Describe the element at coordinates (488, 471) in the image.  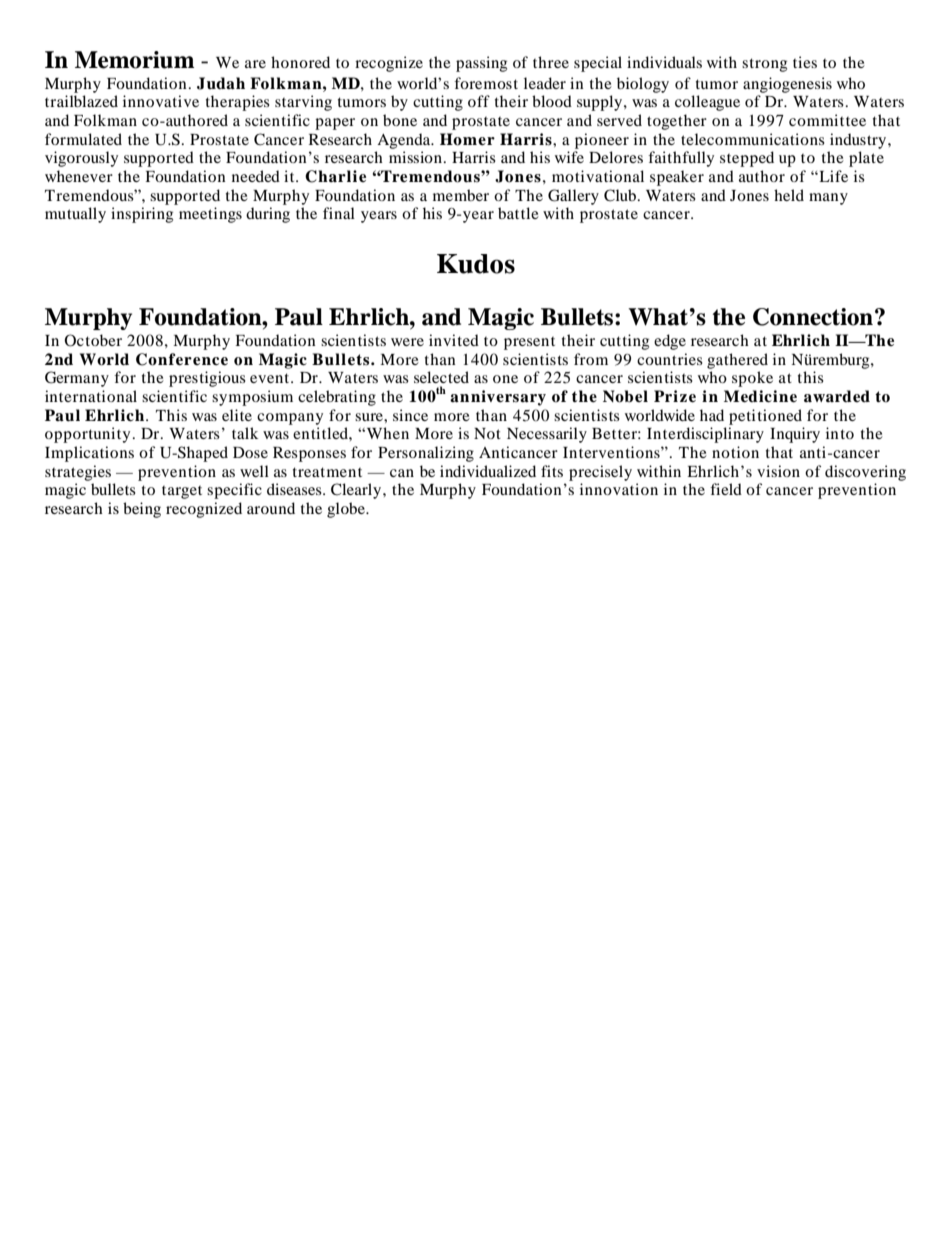
I see `individualized` at that location.
